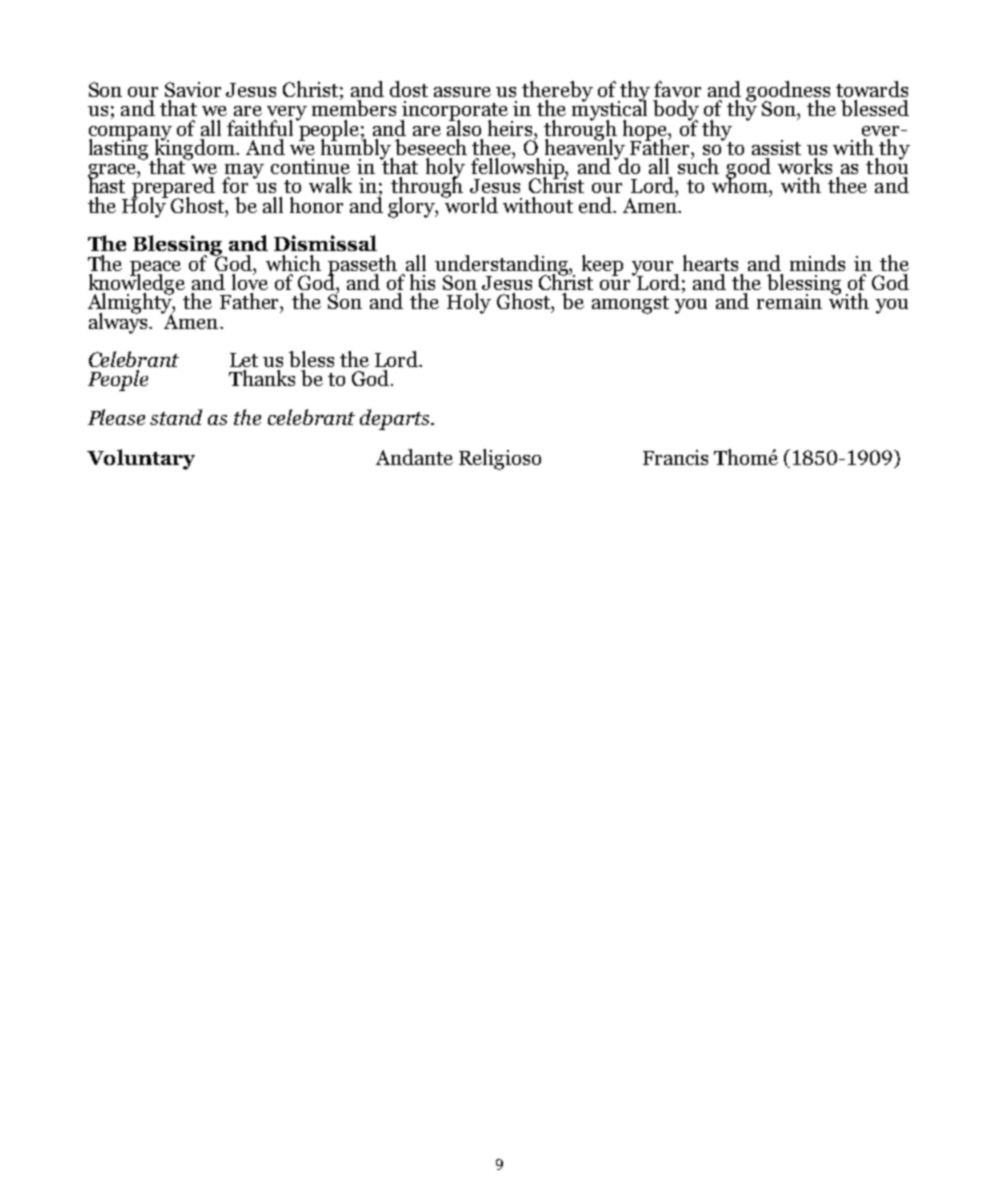 Image resolution: width=991 pixels, height=1204 pixels. I want to click on Savior, so click(193, 89).
